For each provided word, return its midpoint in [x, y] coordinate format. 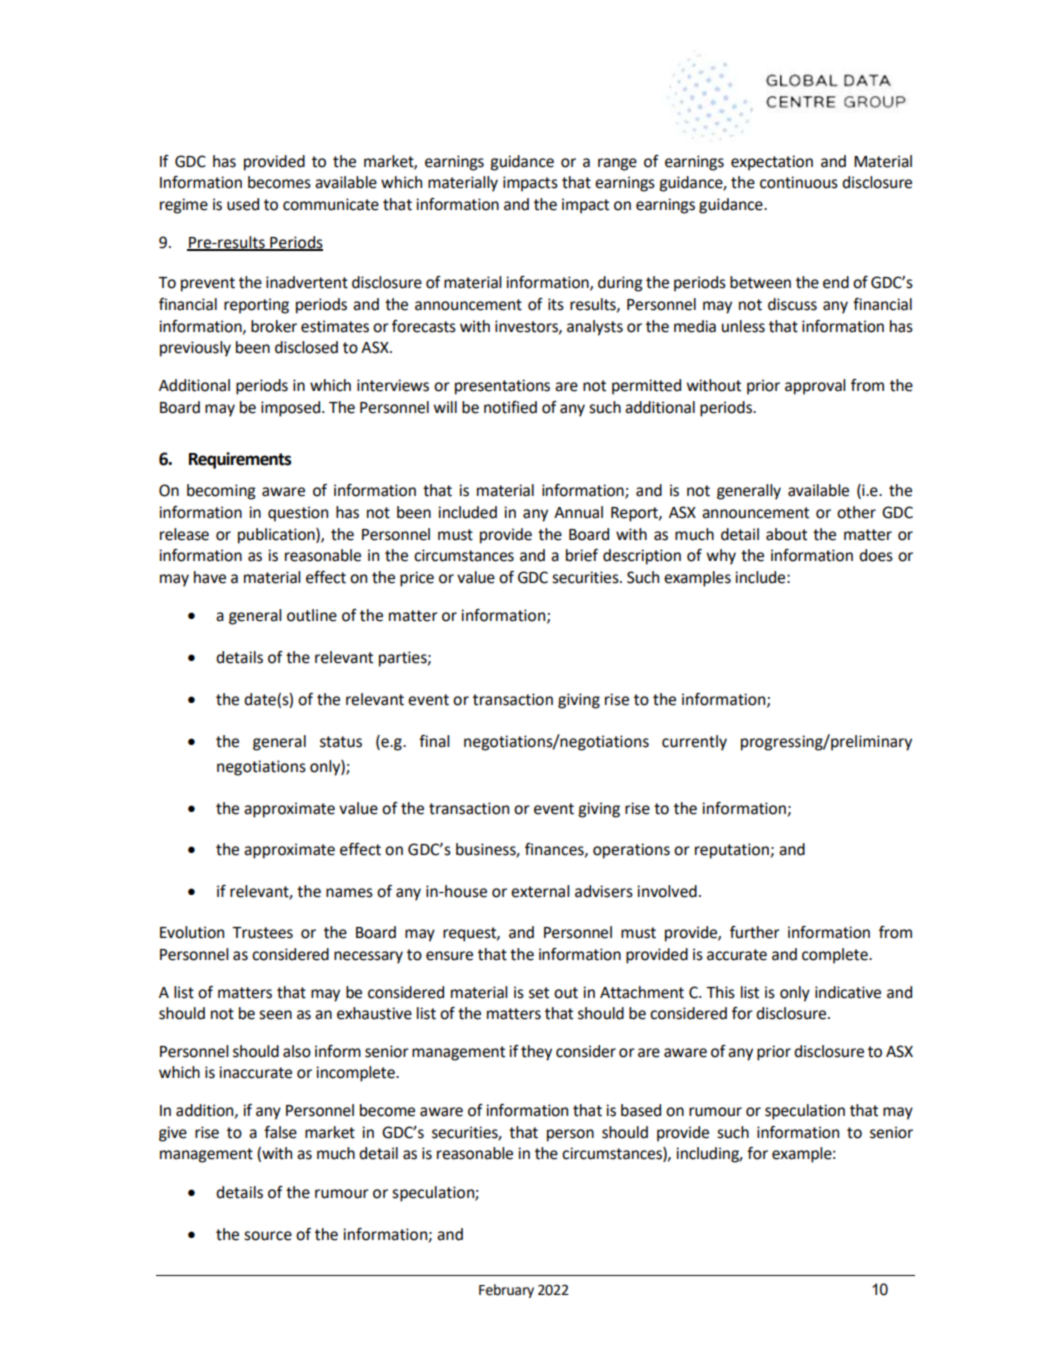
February [506, 1291]
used [243, 204]
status [341, 742]
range [617, 164]
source [268, 1236]
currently [694, 743]
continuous [799, 182]
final [434, 741]
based [641, 1110]
